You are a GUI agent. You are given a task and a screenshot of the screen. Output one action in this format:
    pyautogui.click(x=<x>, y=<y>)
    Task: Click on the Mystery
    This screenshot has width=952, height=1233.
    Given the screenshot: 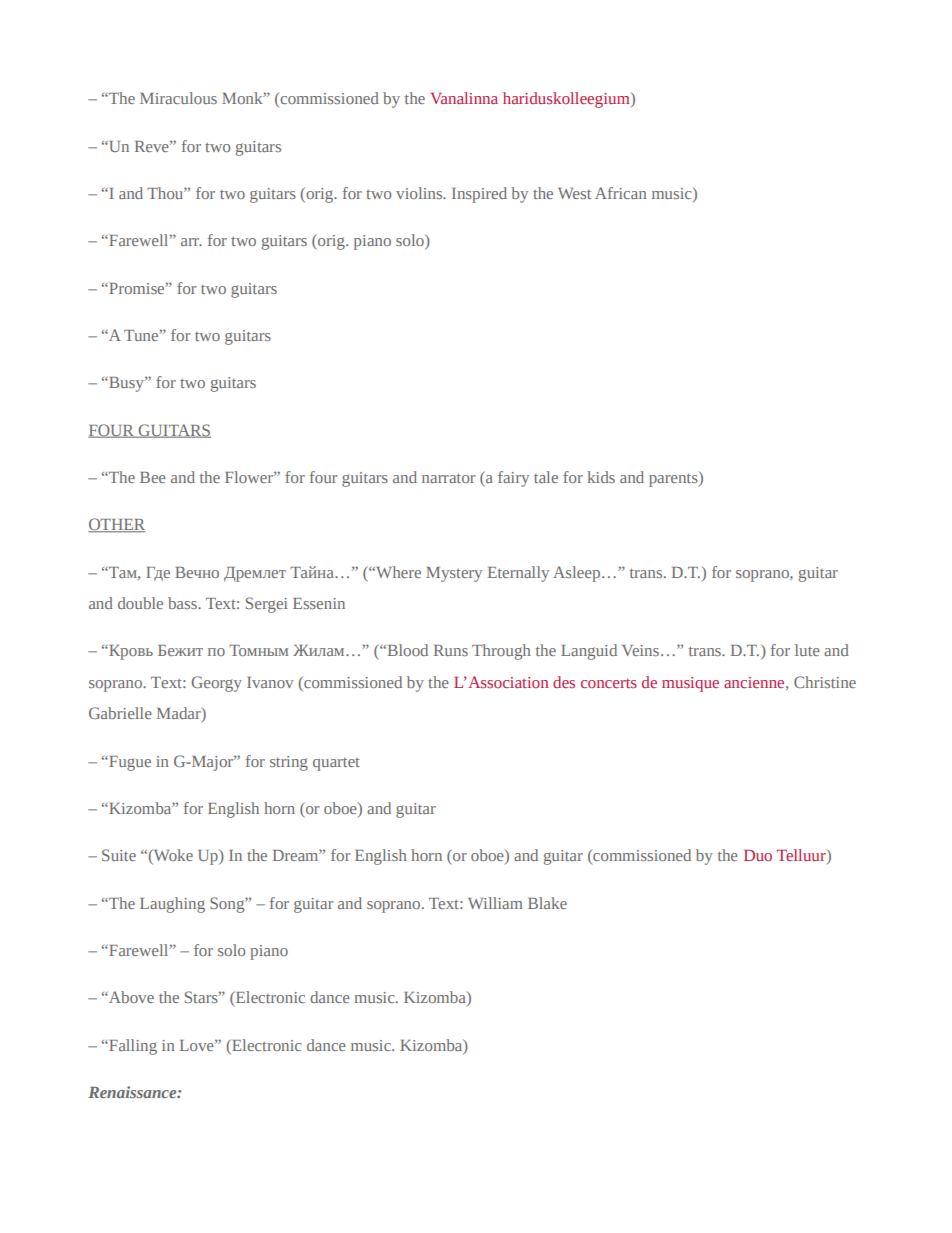 What is the action you would take?
    pyautogui.click(x=454, y=574)
